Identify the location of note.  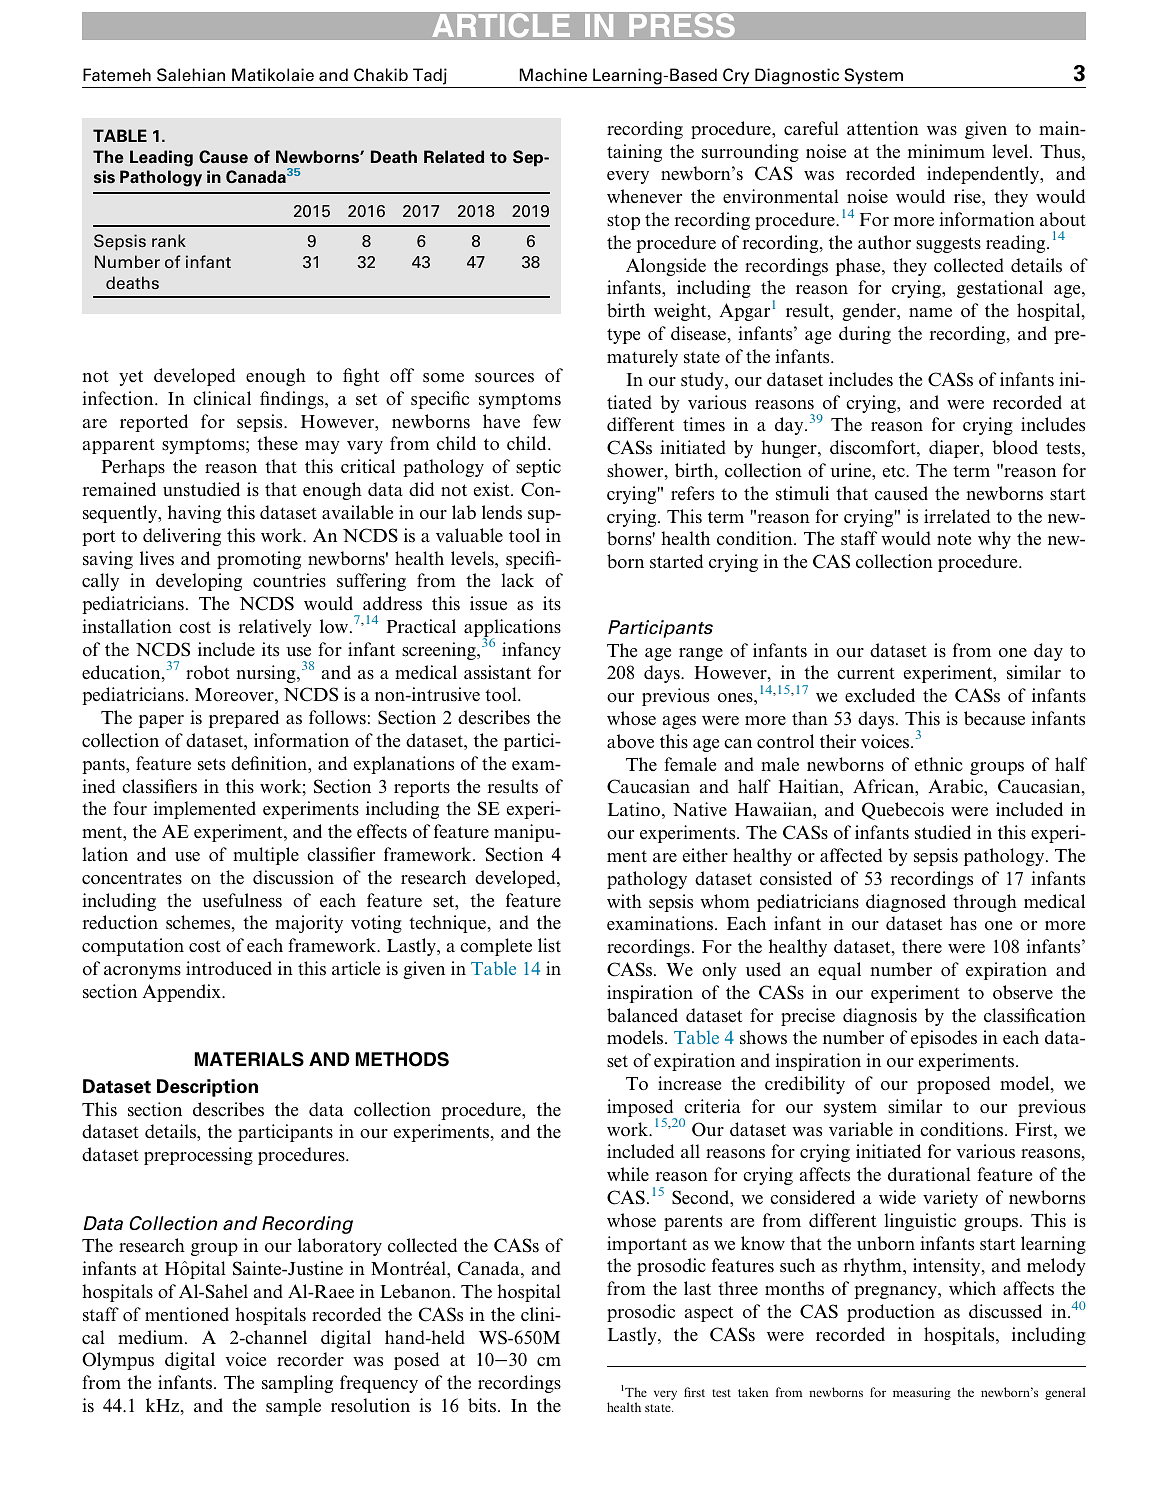
(954, 539).
